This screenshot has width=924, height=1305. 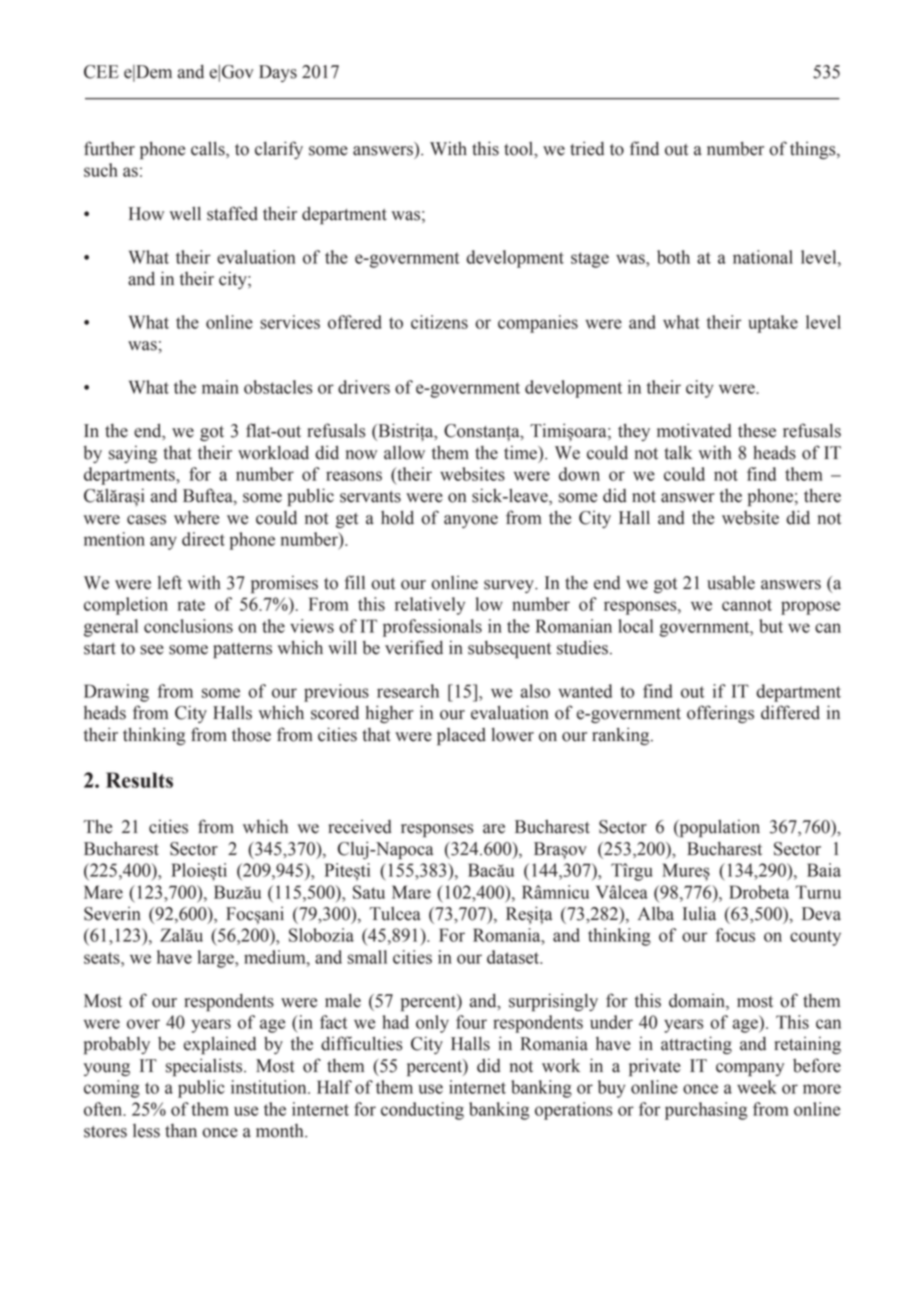 What do you see at coordinates (461, 737) in the screenshot?
I see `placed` at bounding box center [461, 737].
